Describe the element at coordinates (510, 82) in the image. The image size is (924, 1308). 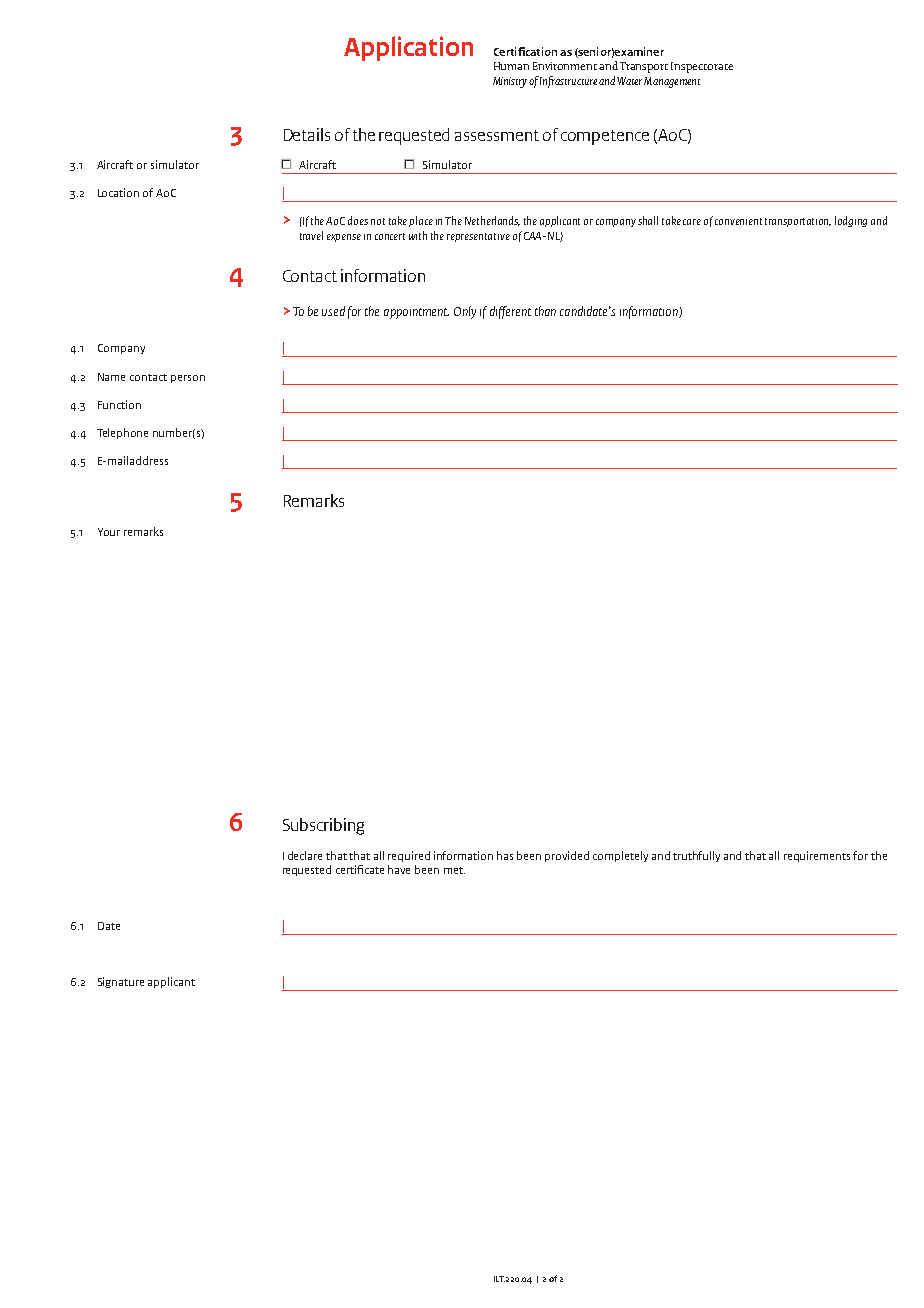
I see `Ministry` at that location.
